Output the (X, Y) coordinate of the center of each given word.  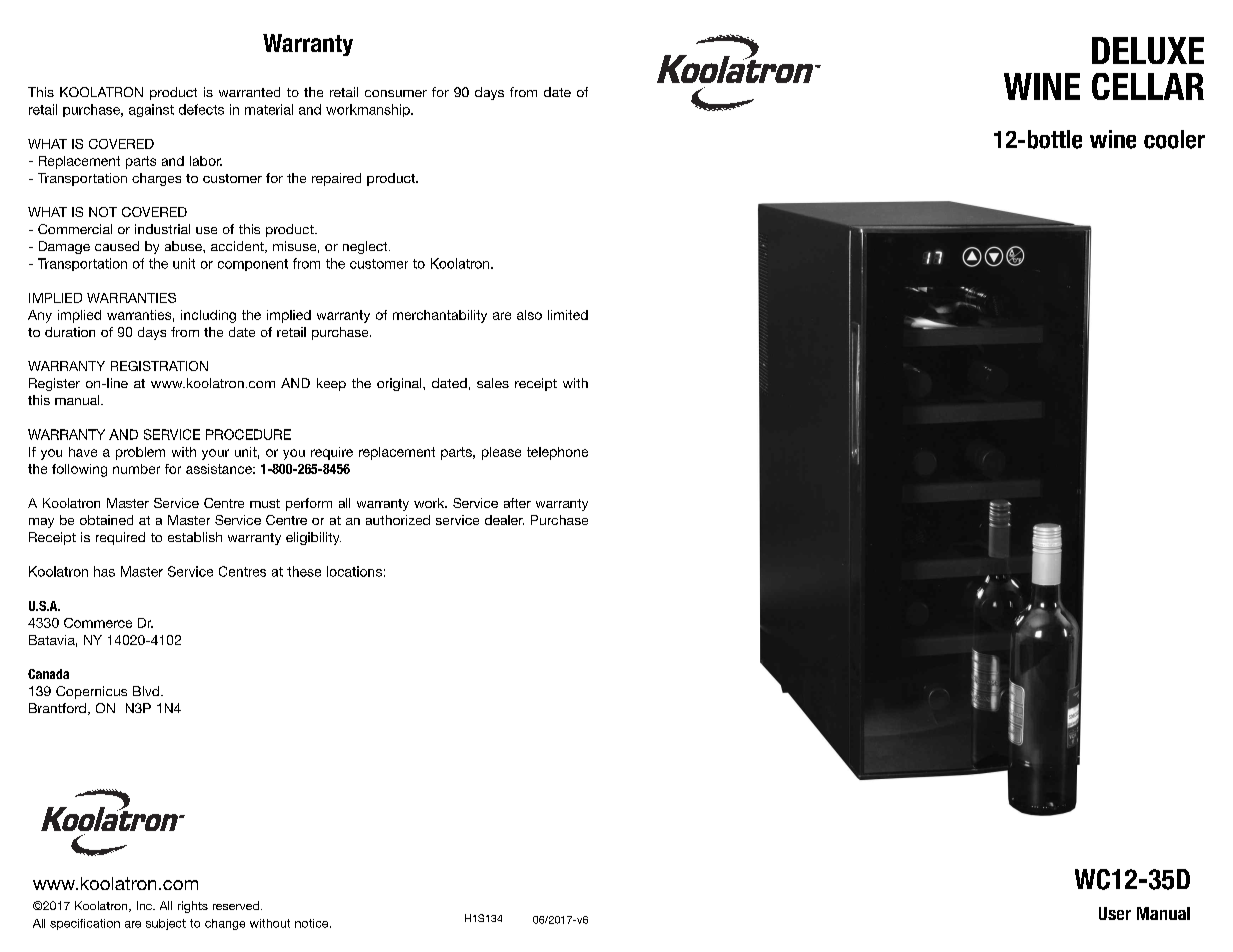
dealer (504, 520)
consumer (396, 93)
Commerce (98, 623)
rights (193, 907)
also (529, 315)
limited (568, 315)
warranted (249, 92)
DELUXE (1148, 50)
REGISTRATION (159, 366)
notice (313, 923)
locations (354, 571)
